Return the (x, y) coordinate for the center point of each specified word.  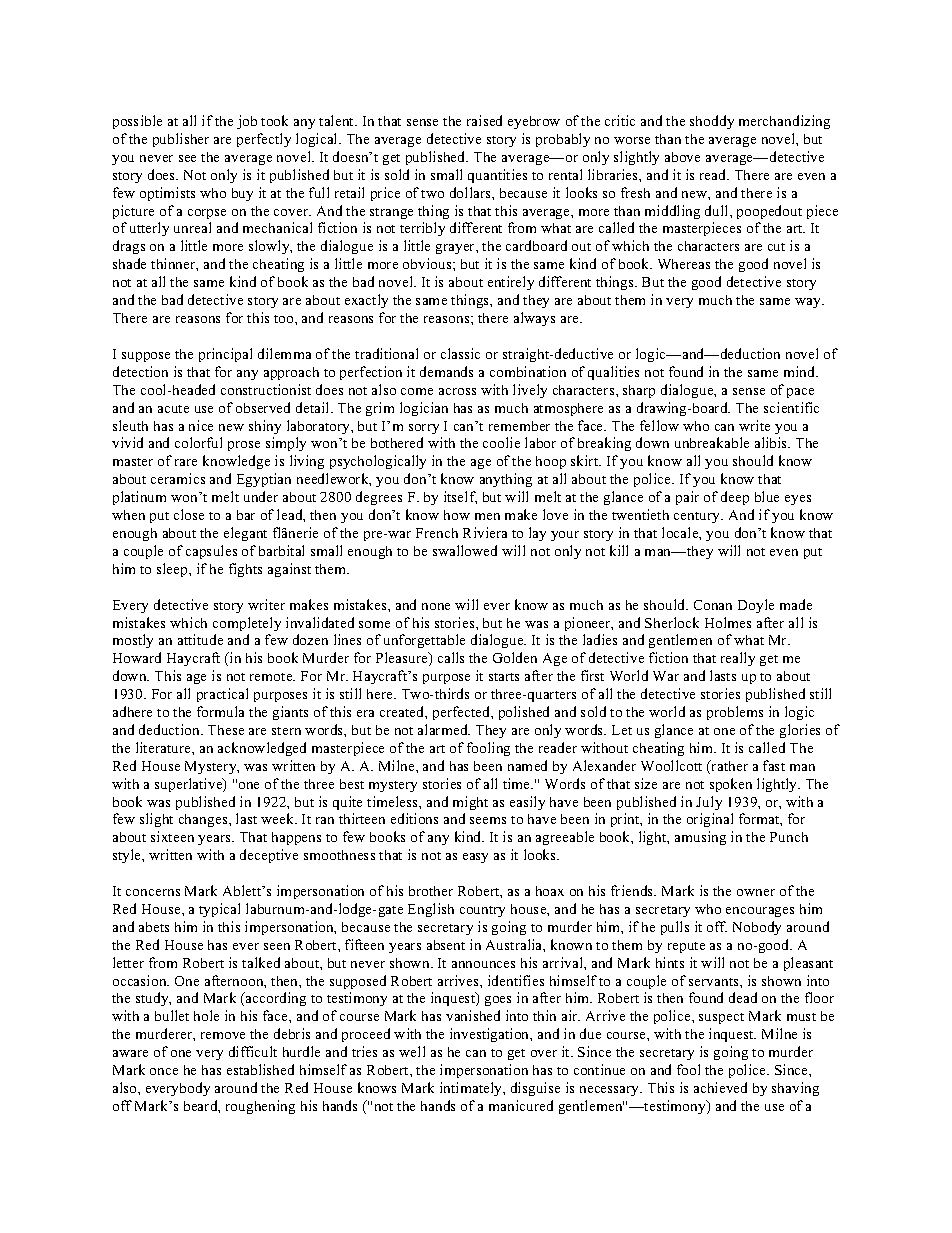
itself (460, 497)
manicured (521, 1105)
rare (186, 462)
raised (484, 120)
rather (729, 765)
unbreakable (712, 442)
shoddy (712, 122)
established (260, 1069)
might (470, 803)
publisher (181, 140)
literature (164, 747)
